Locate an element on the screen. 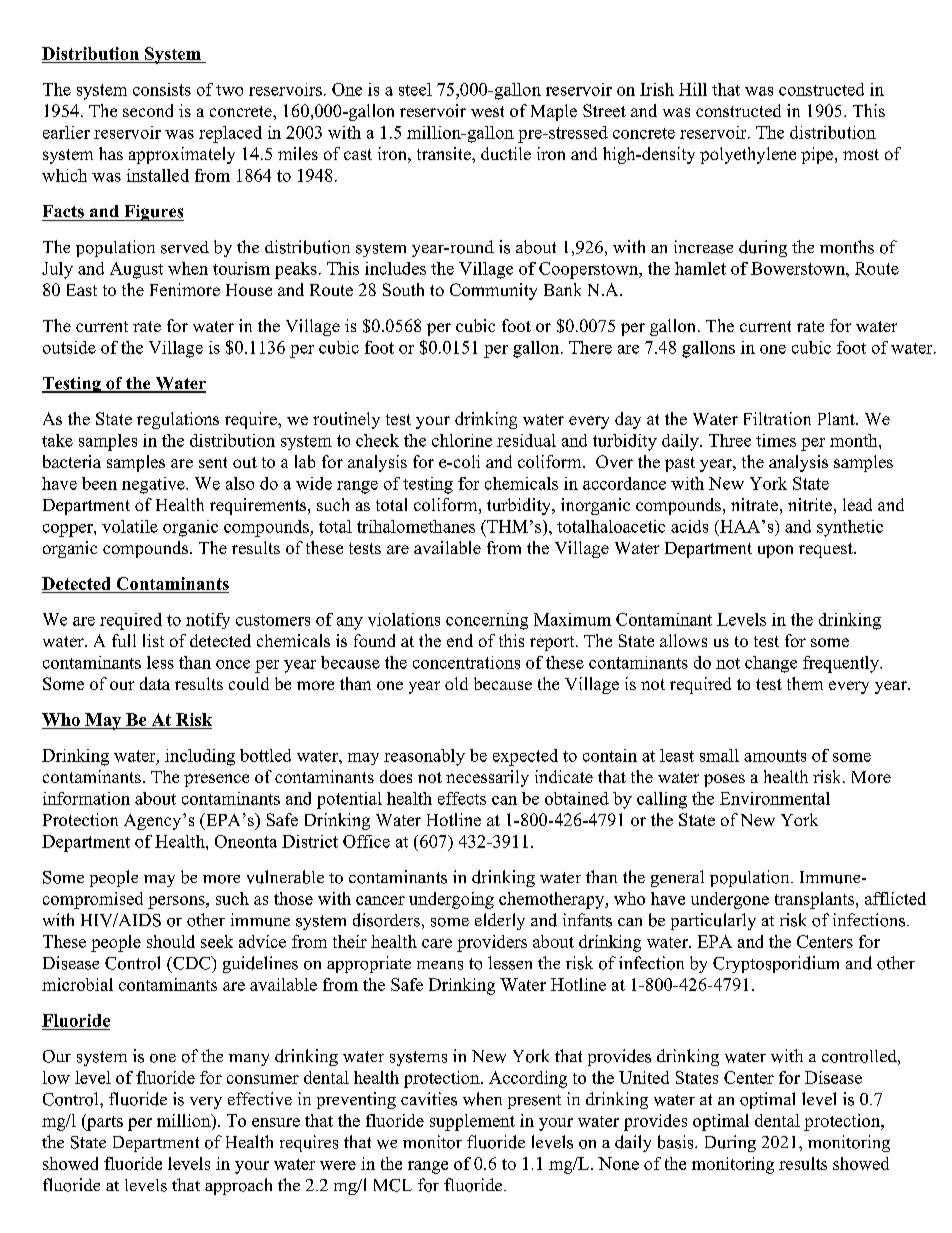  change is located at coordinates (771, 664).
